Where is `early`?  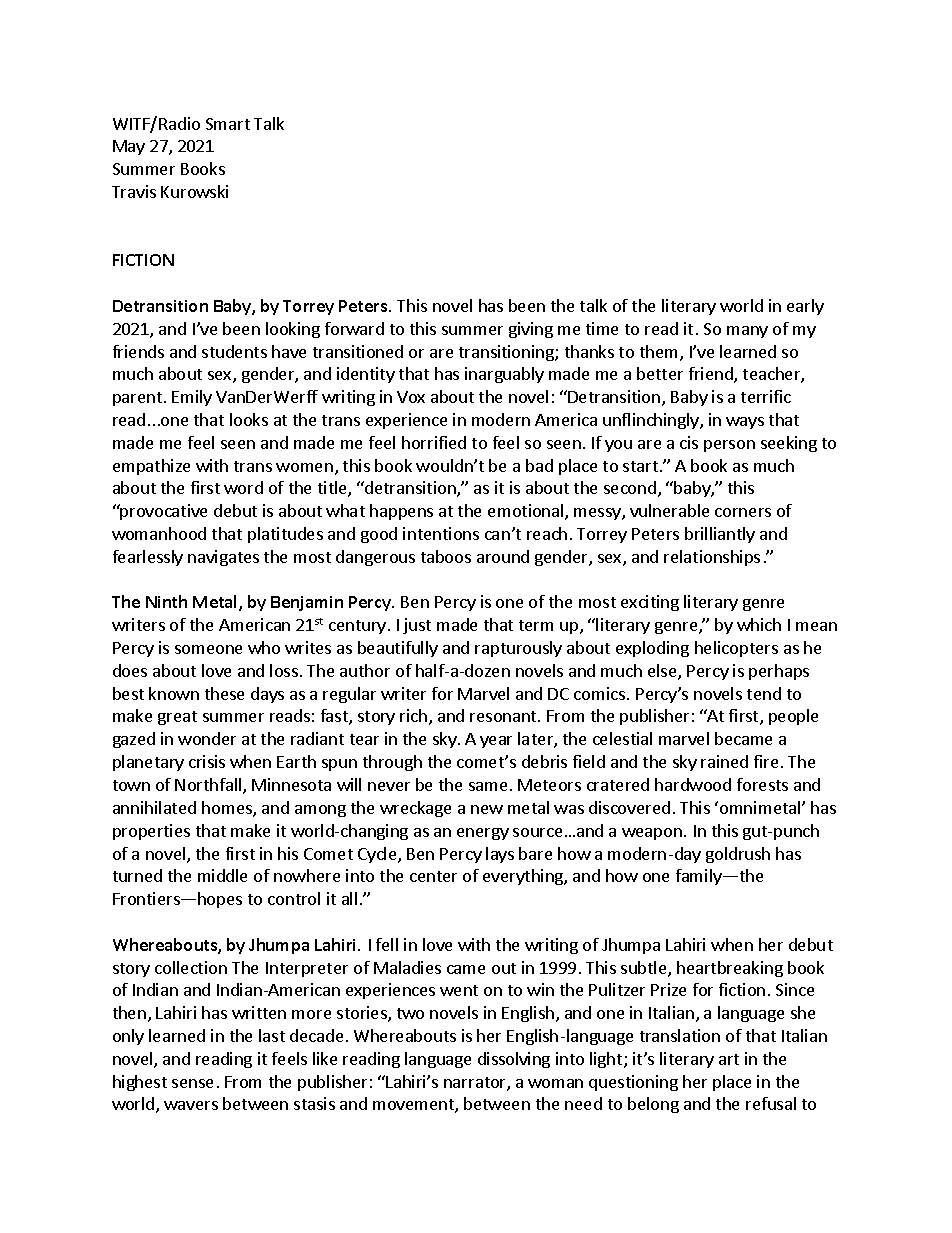
early is located at coordinates (805, 307).
